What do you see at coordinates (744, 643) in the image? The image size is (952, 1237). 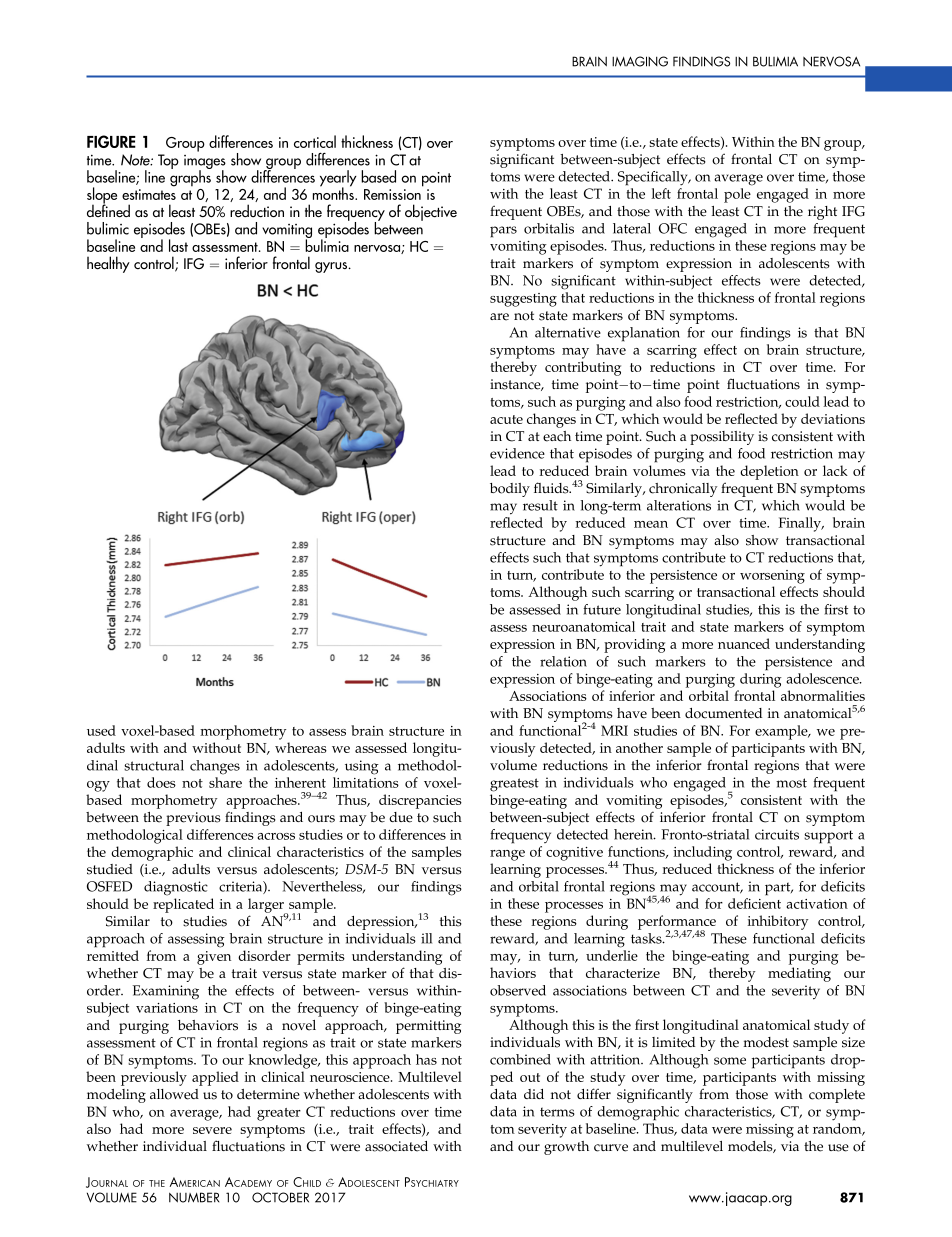 I see `nuanced` at bounding box center [744, 643].
